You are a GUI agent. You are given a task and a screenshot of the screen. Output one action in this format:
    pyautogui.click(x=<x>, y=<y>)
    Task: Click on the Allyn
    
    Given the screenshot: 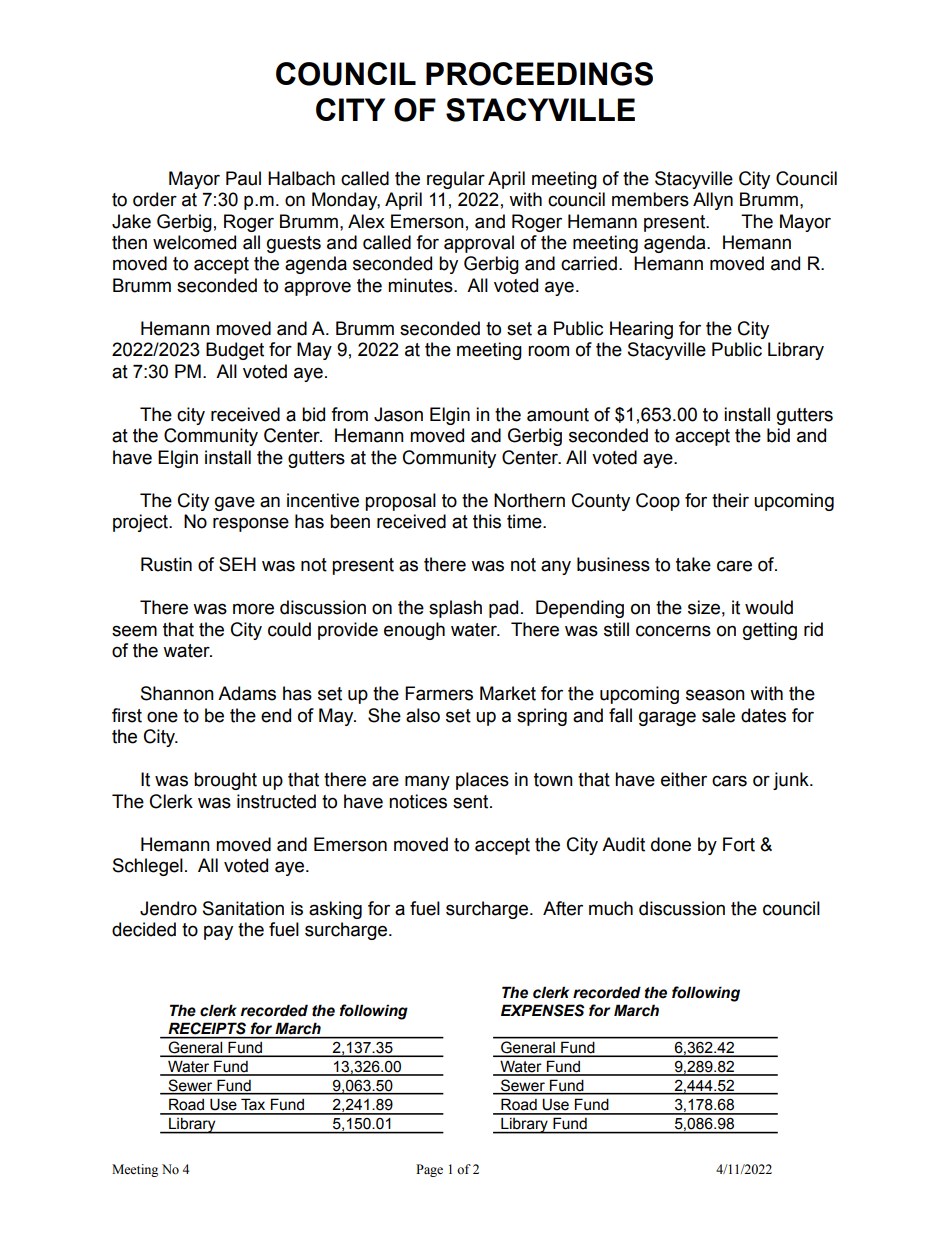 What is the action you would take?
    pyautogui.click(x=713, y=201)
